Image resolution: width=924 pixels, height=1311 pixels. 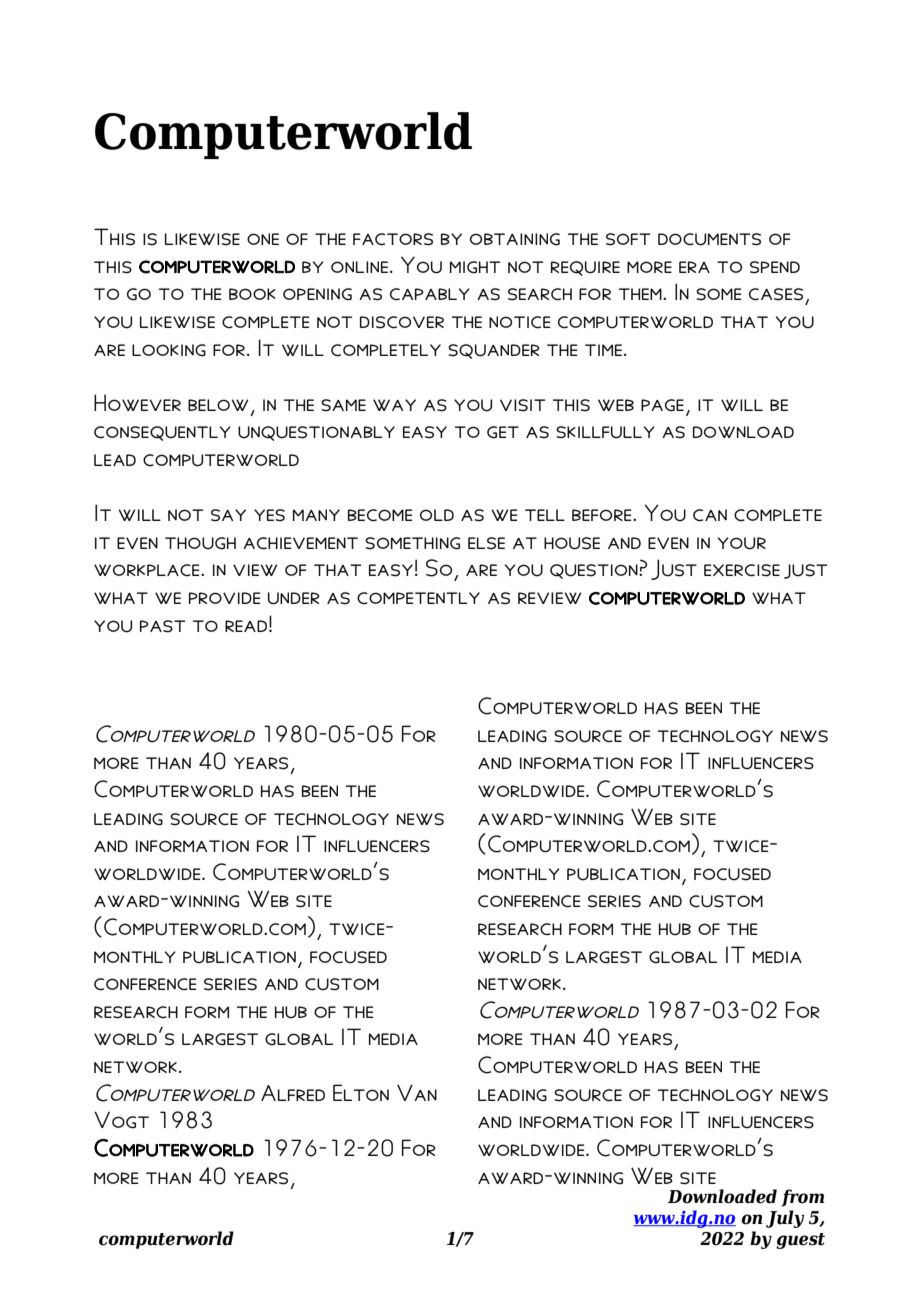 I want to click on book, so click(x=252, y=294).
